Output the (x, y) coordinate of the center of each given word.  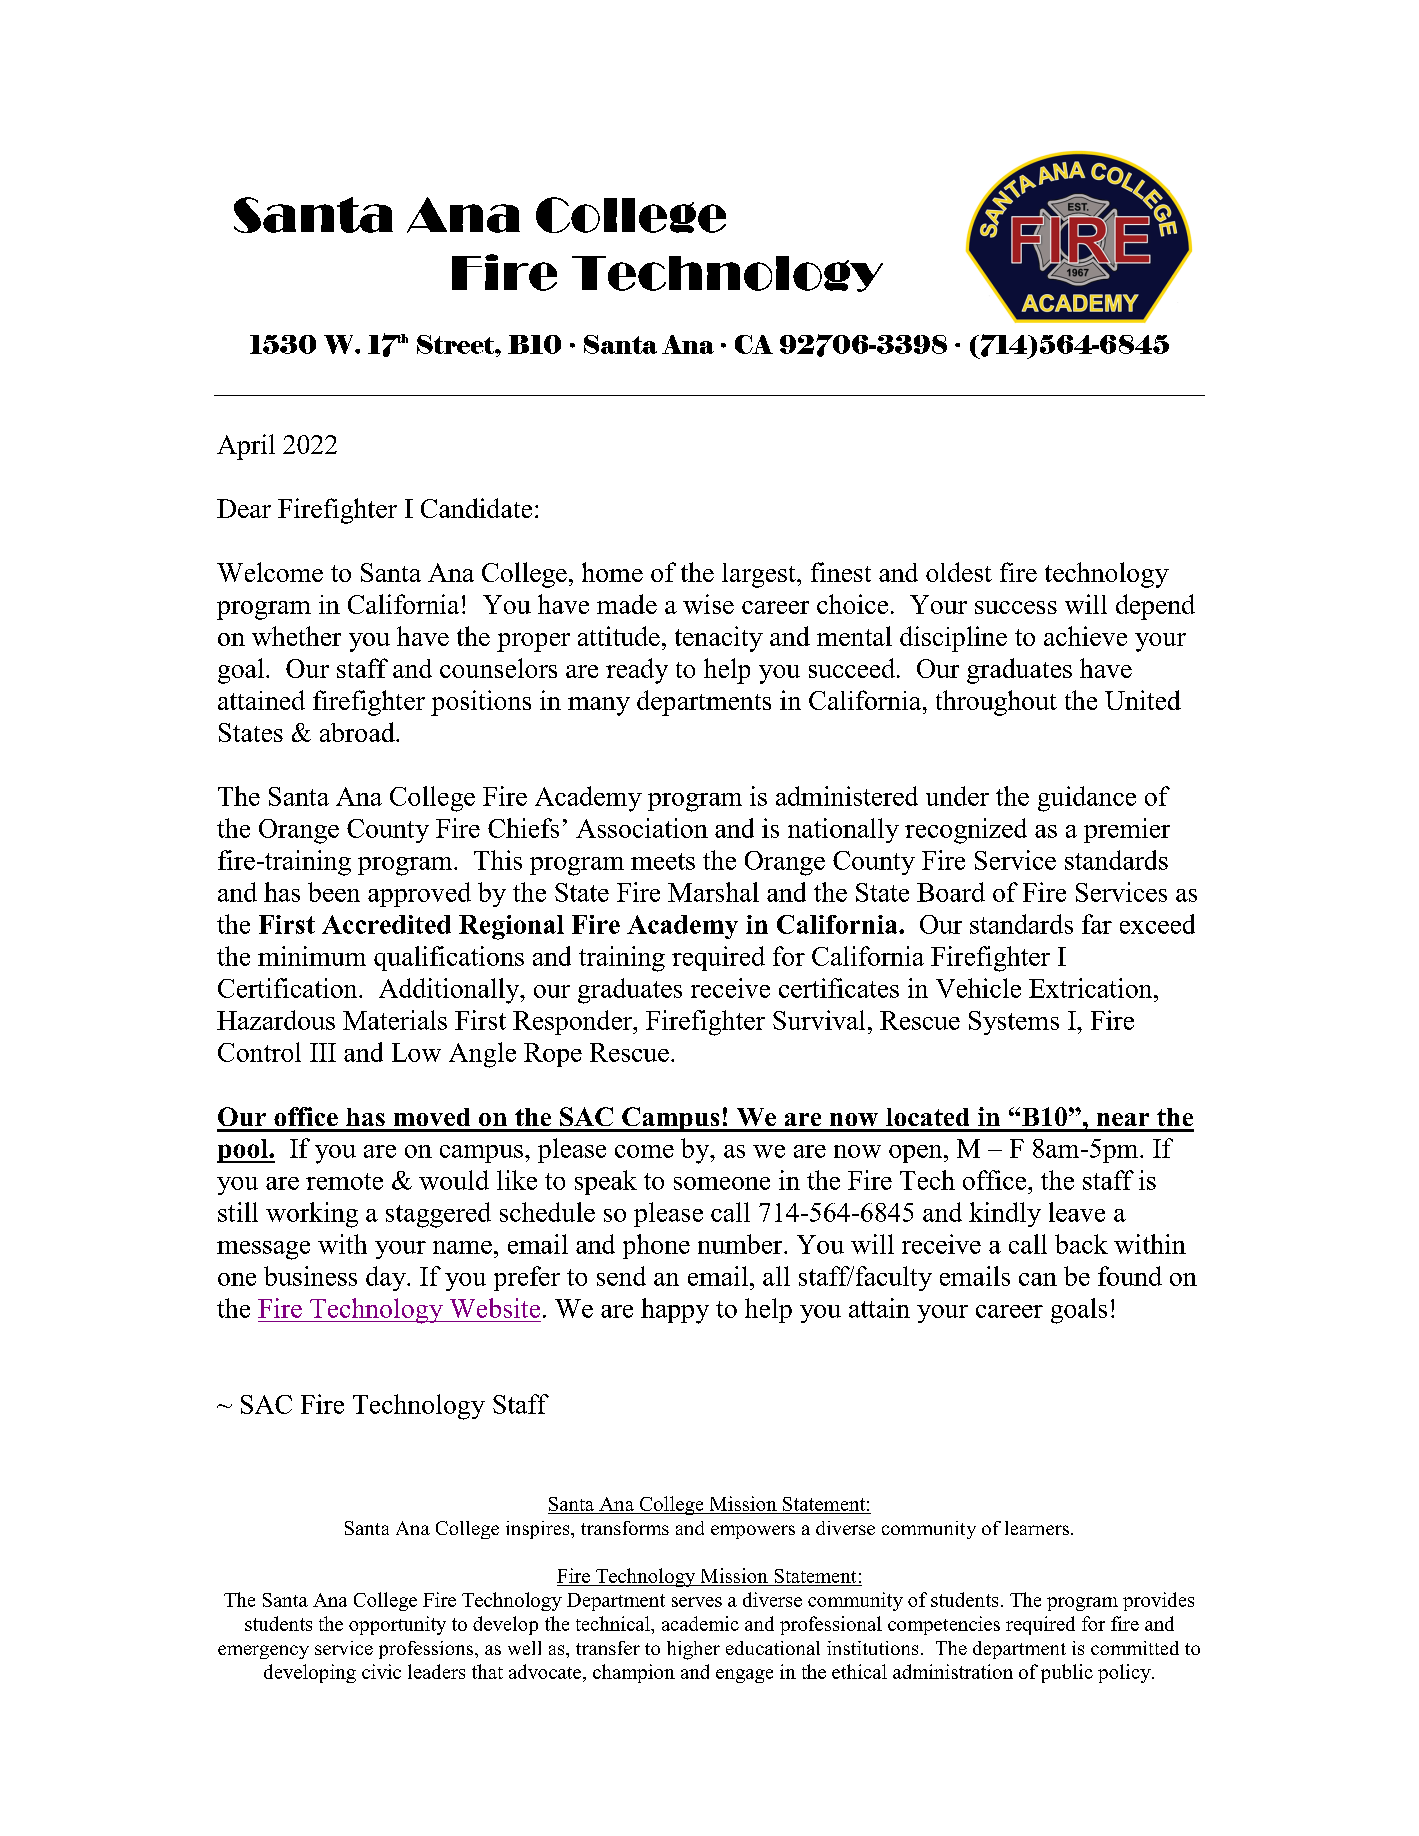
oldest (959, 572)
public (1067, 1673)
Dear (244, 508)
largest (760, 575)
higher (693, 1650)
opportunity (397, 1625)
